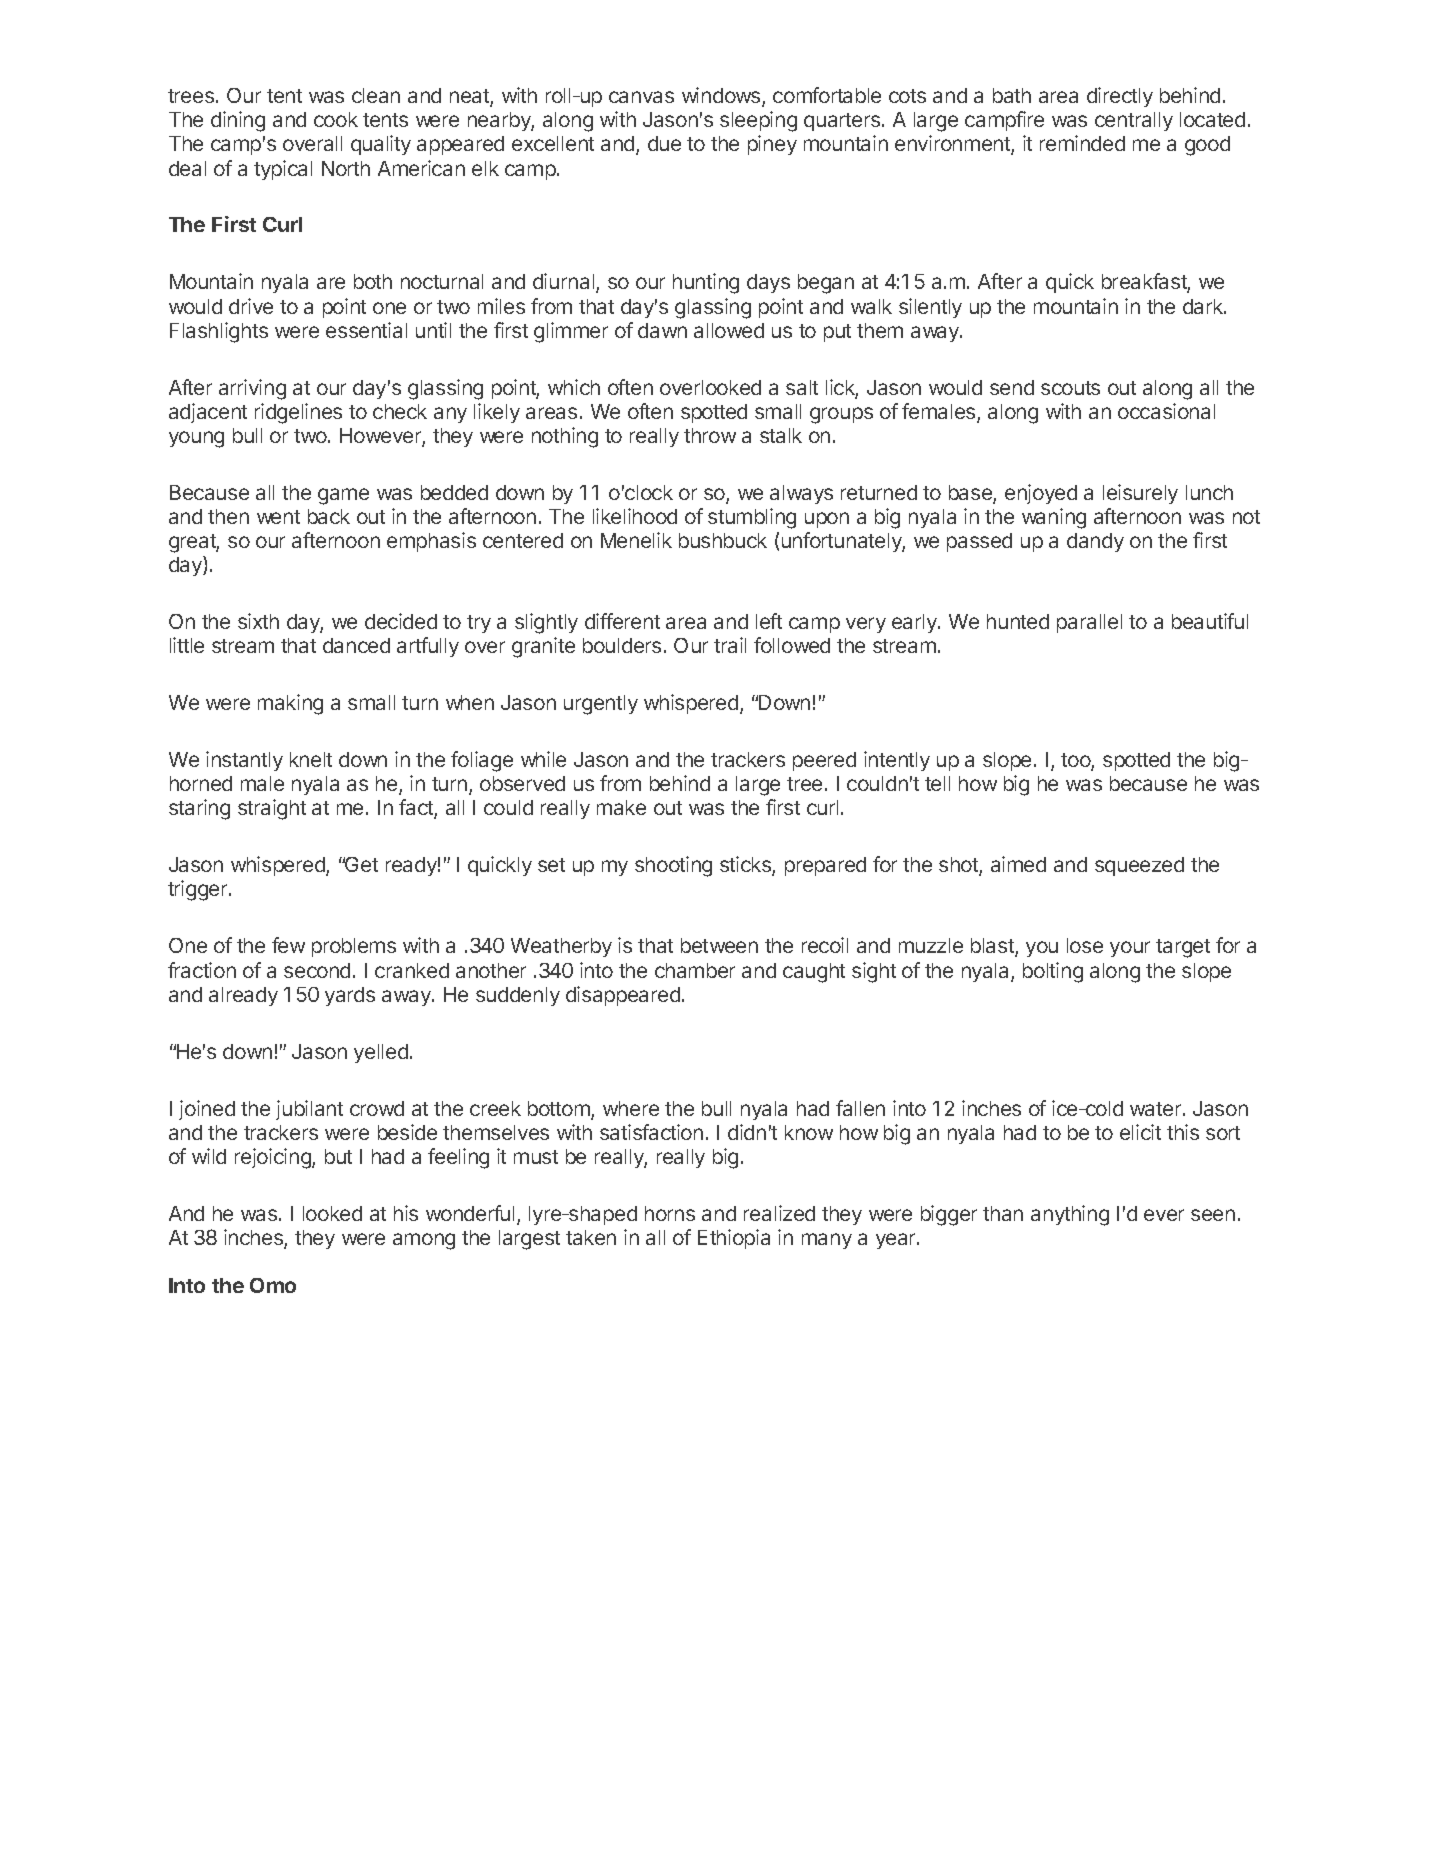 Image resolution: width=1429 pixels, height=1850 pixels. What do you see at coordinates (730, 645) in the page?
I see `trail` at bounding box center [730, 645].
